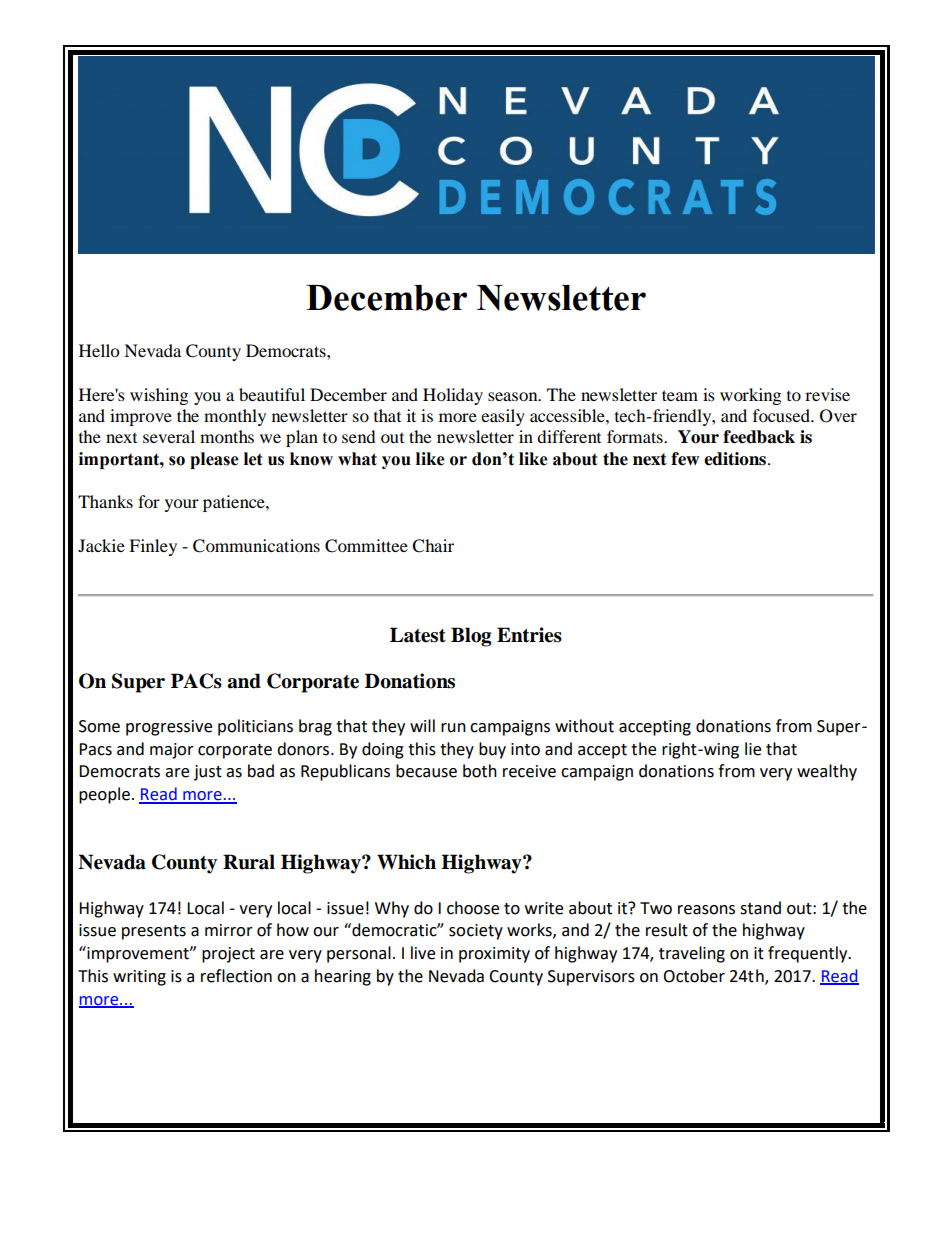 Image resolution: width=952 pixels, height=1233 pixels. I want to click on both, so click(480, 771).
